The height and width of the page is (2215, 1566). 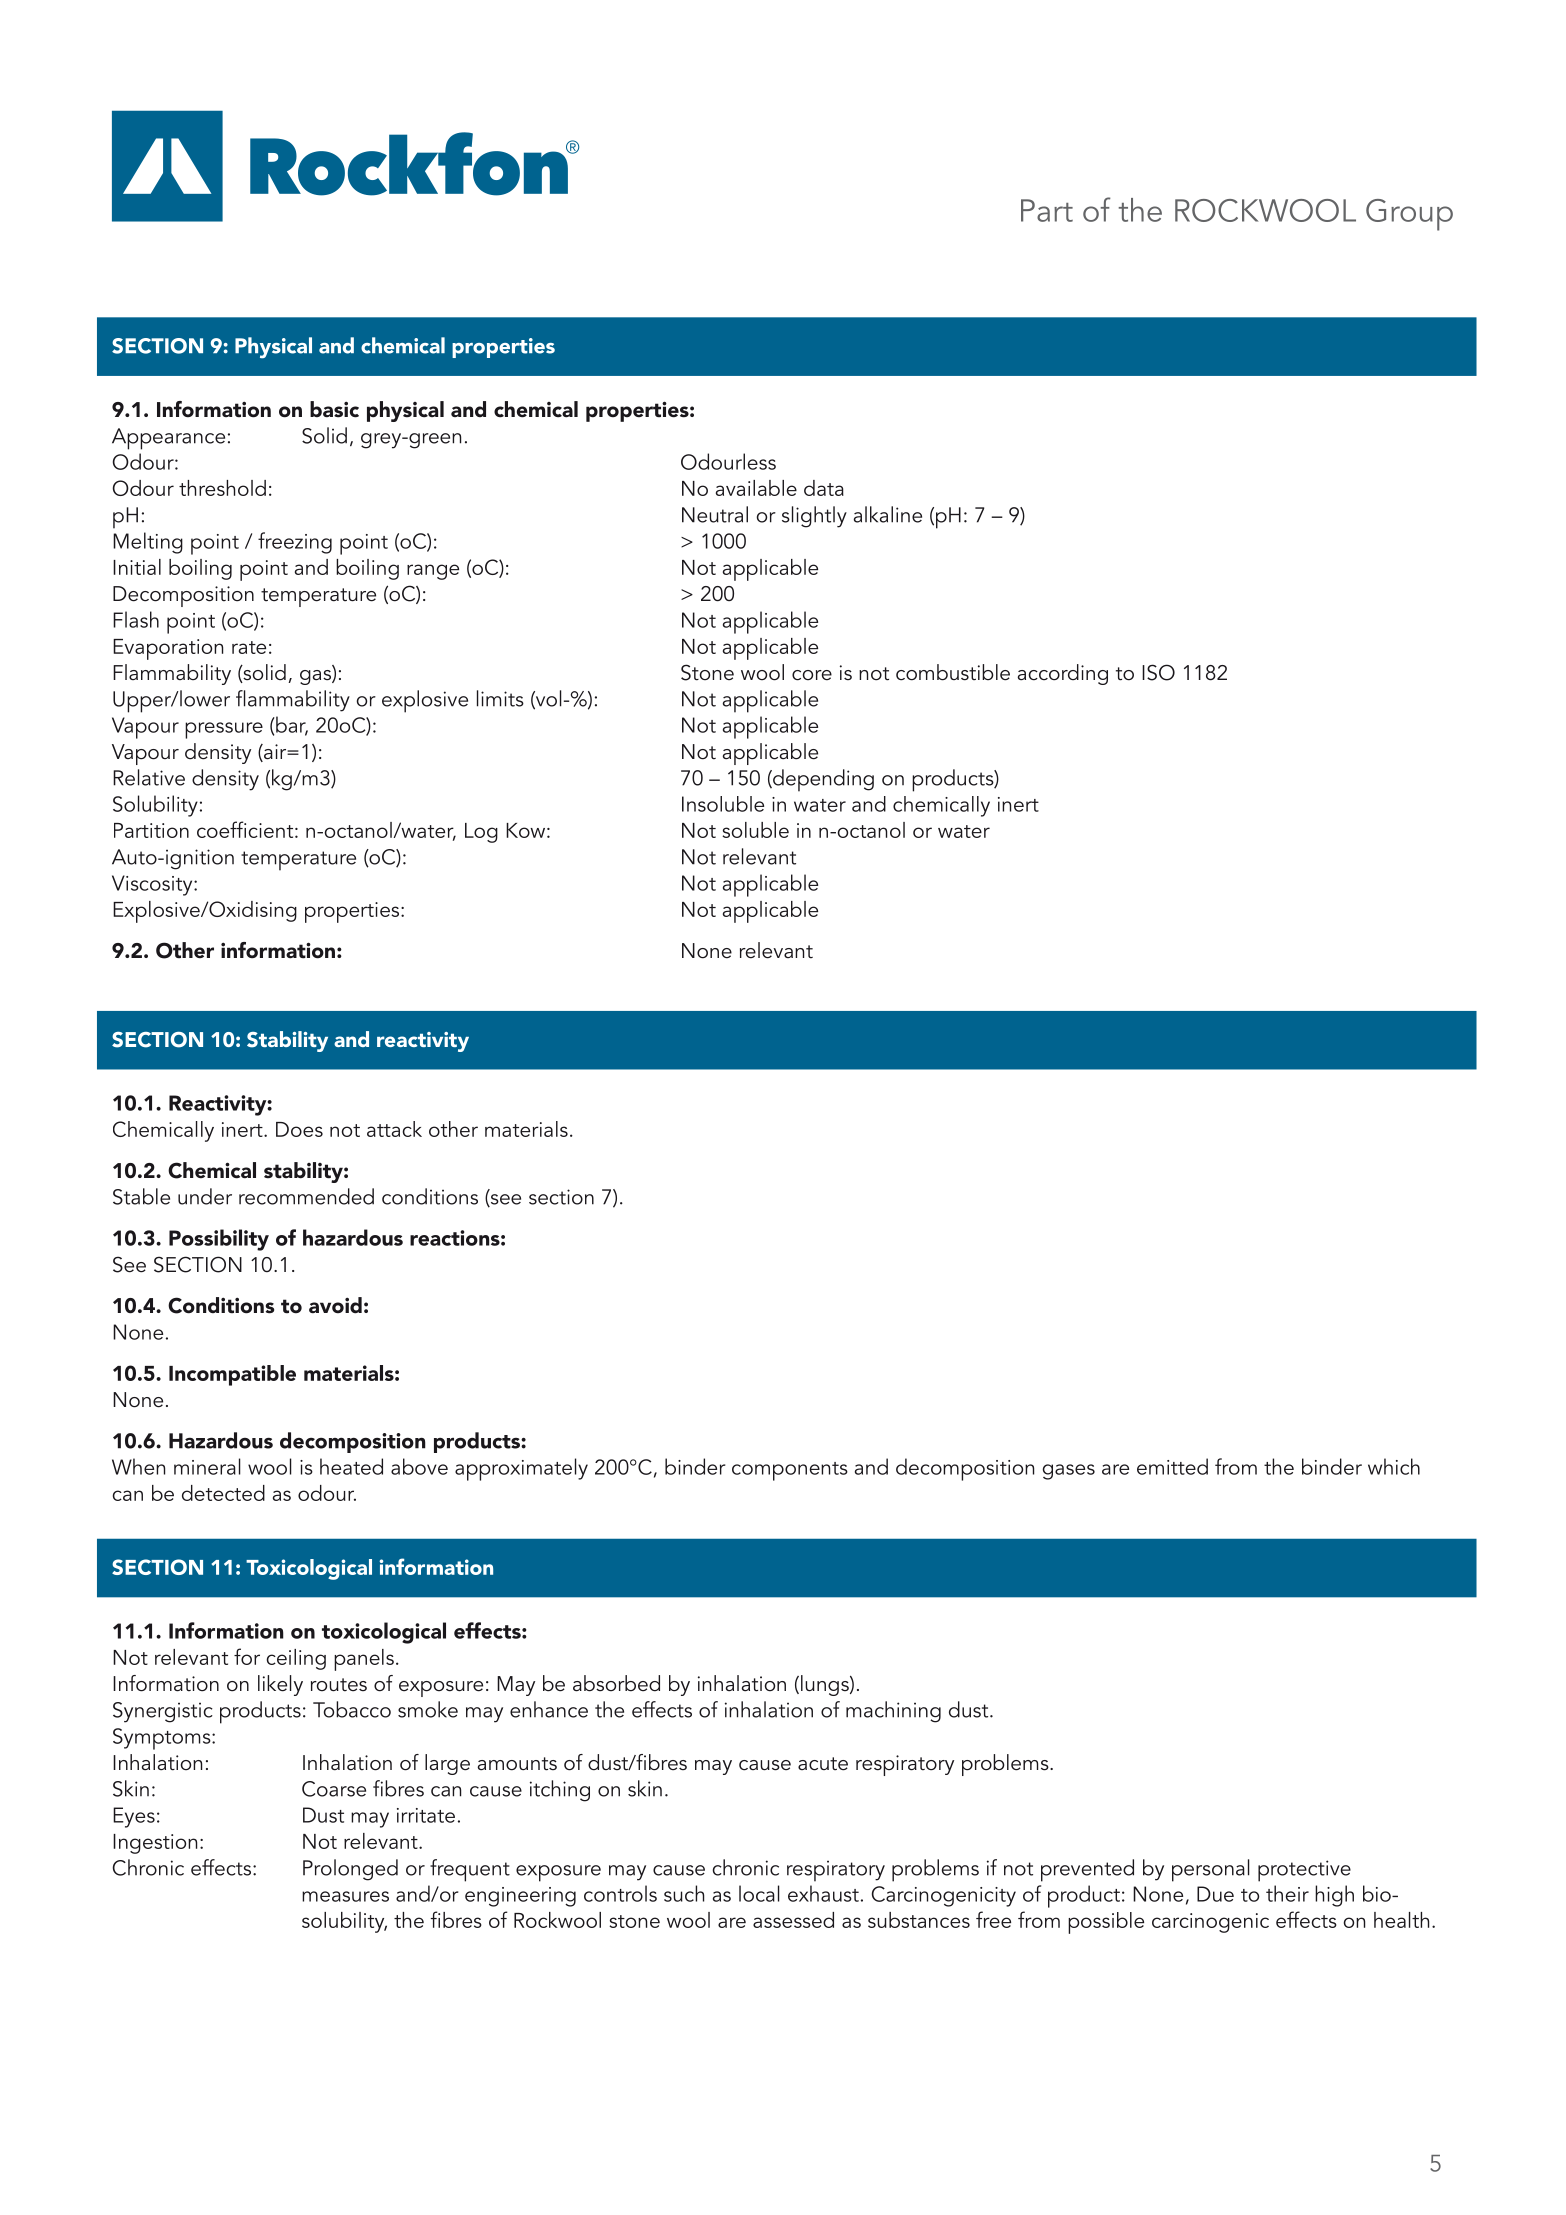 I want to click on local, so click(x=759, y=1893).
